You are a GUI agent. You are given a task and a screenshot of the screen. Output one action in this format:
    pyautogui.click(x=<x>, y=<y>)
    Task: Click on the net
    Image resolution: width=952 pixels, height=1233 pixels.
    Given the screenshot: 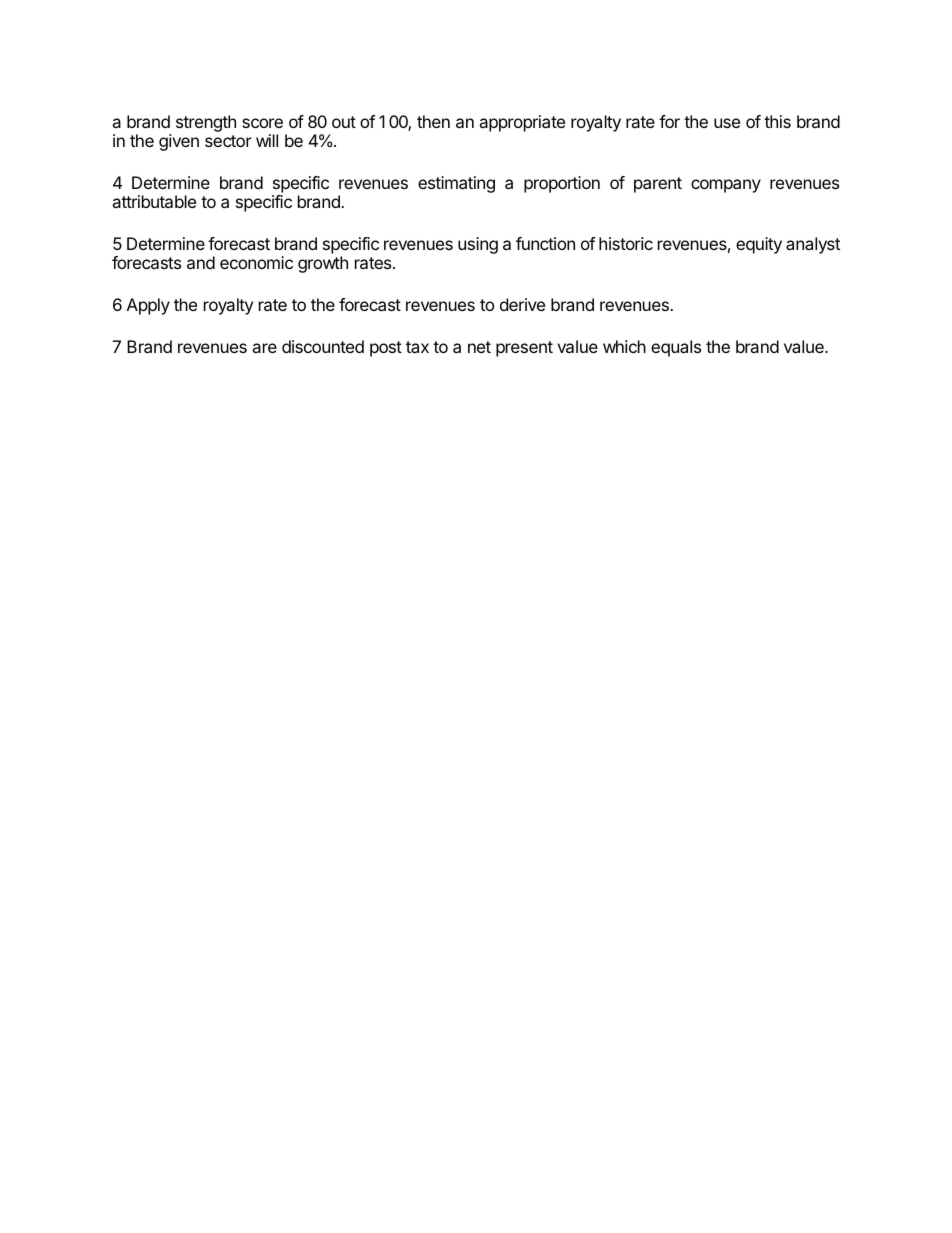 What is the action you would take?
    pyautogui.click(x=479, y=347)
